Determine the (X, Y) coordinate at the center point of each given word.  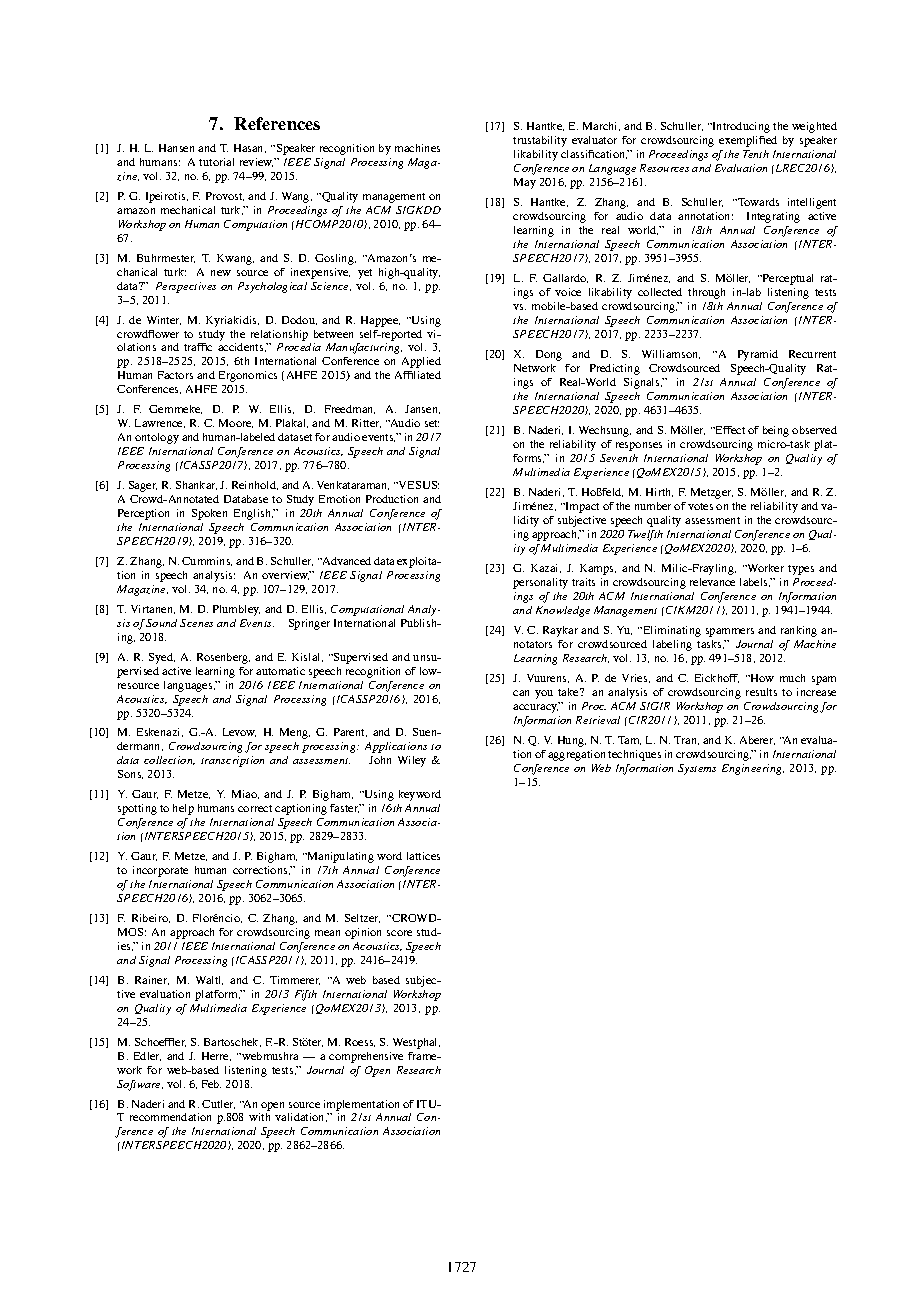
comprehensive (366, 1057)
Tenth (756, 154)
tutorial (216, 162)
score (399, 933)
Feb (211, 1084)
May (525, 183)
